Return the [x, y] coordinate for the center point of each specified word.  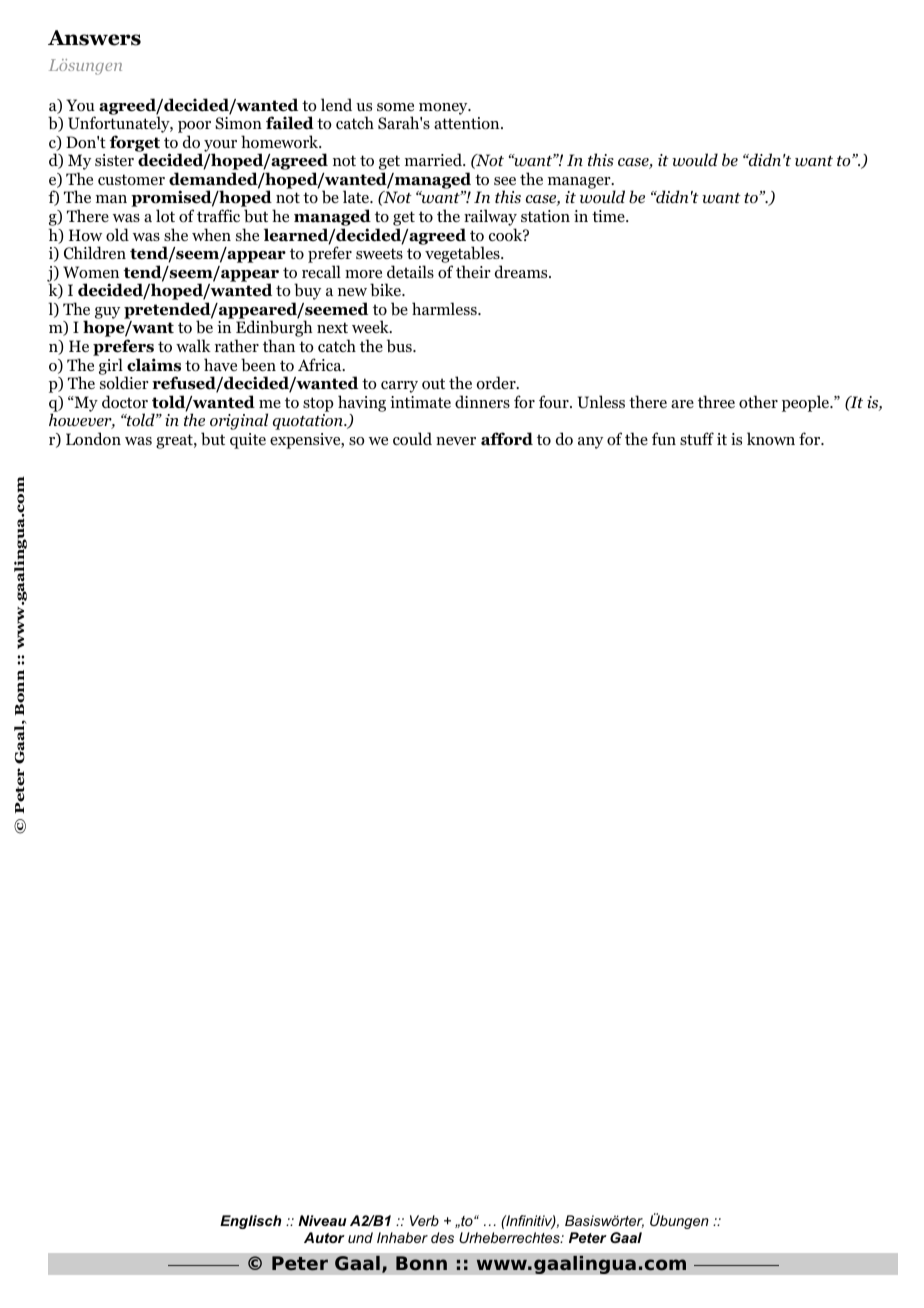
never [456, 441]
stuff [697, 438]
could [412, 439]
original [239, 421]
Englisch [250, 1222]
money [444, 109]
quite [248, 441]
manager [580, 183]
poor [194, 128]
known [771, 439]
